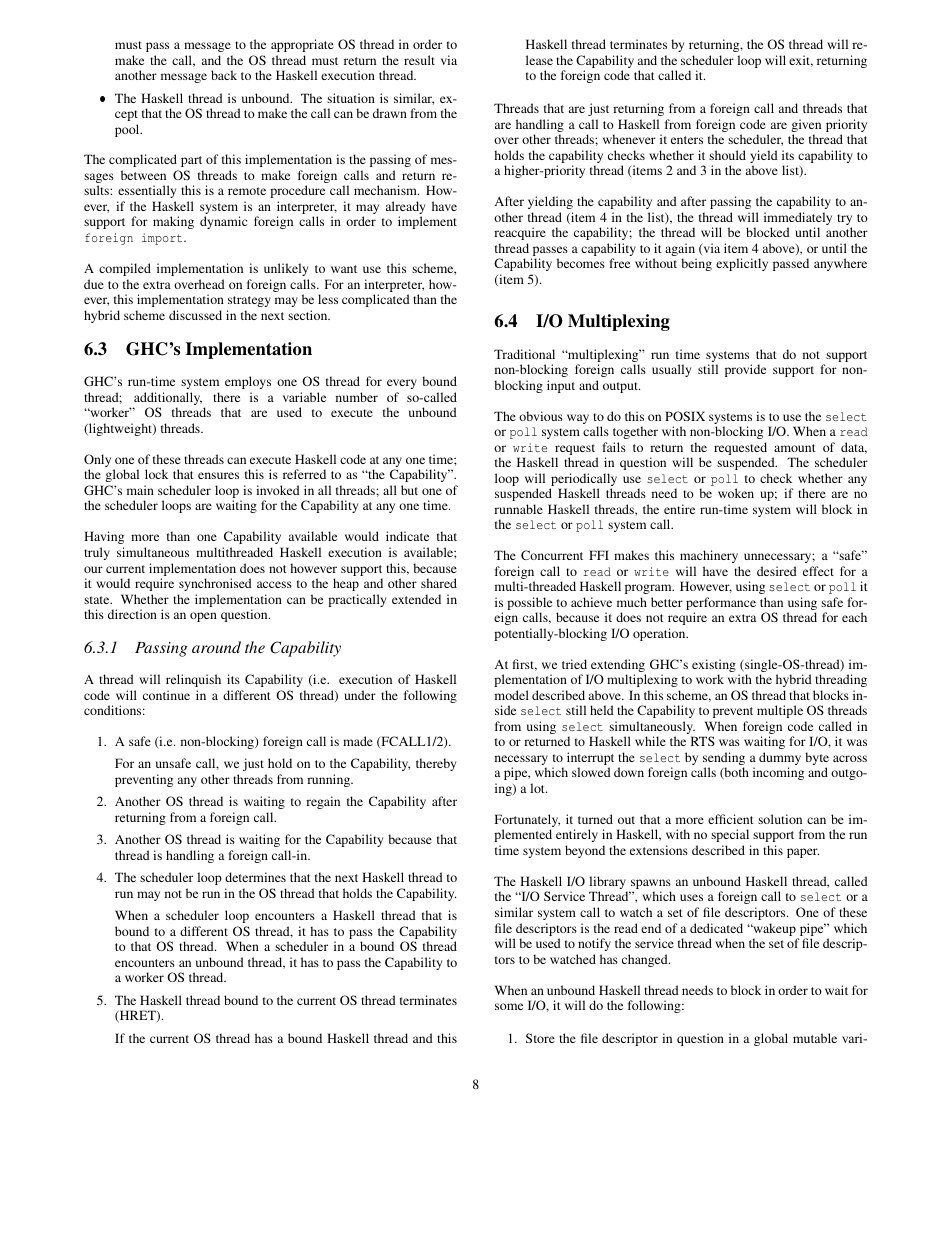  Describe the element at coordinates (407, 536) in the screenshot. I see `indicate` at that location.
